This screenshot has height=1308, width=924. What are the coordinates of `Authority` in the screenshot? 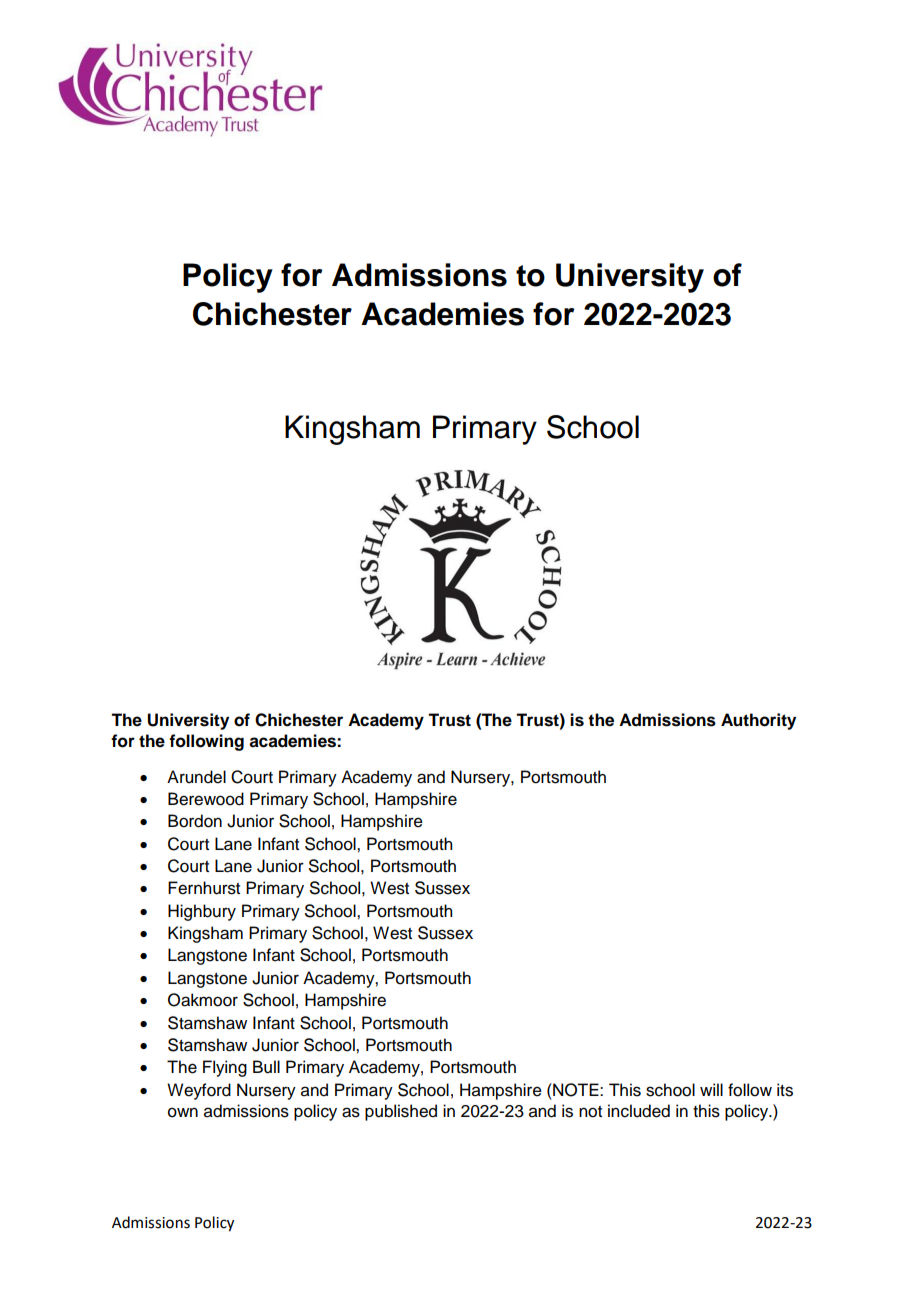 It's located at (758, 721).
